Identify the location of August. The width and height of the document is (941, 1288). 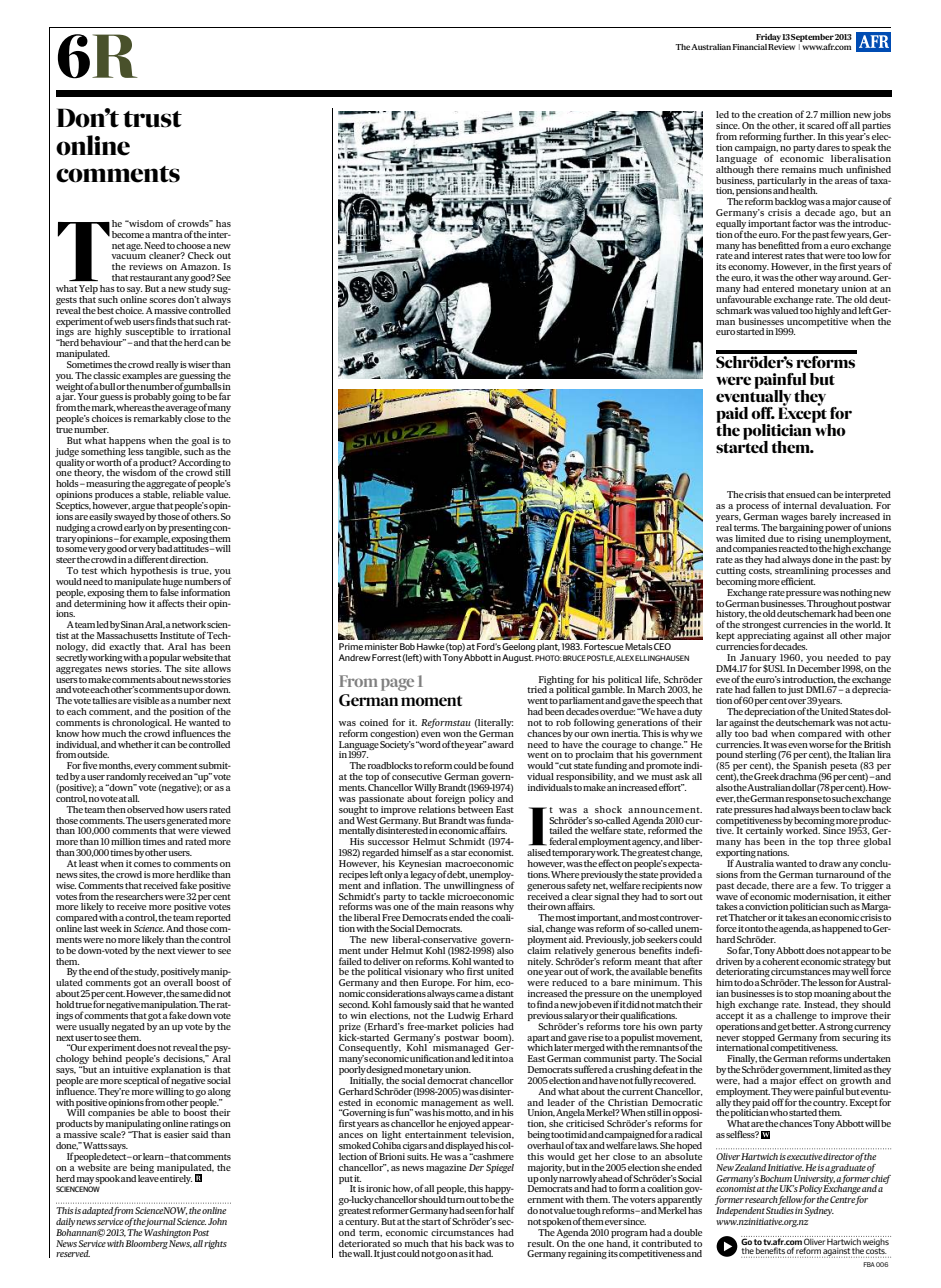
(517, 658).
